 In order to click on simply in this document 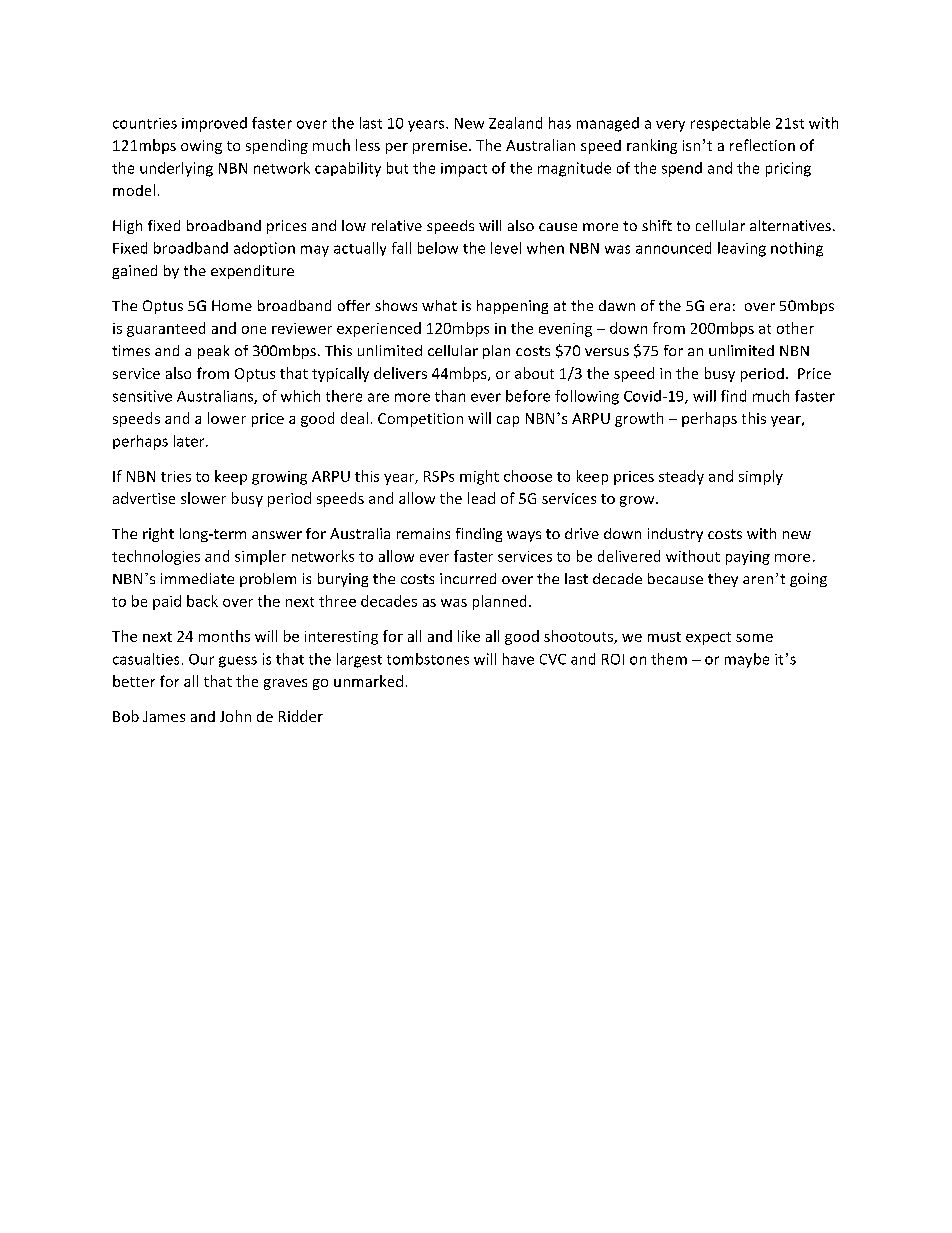, I will do `click(761, 477)`.
